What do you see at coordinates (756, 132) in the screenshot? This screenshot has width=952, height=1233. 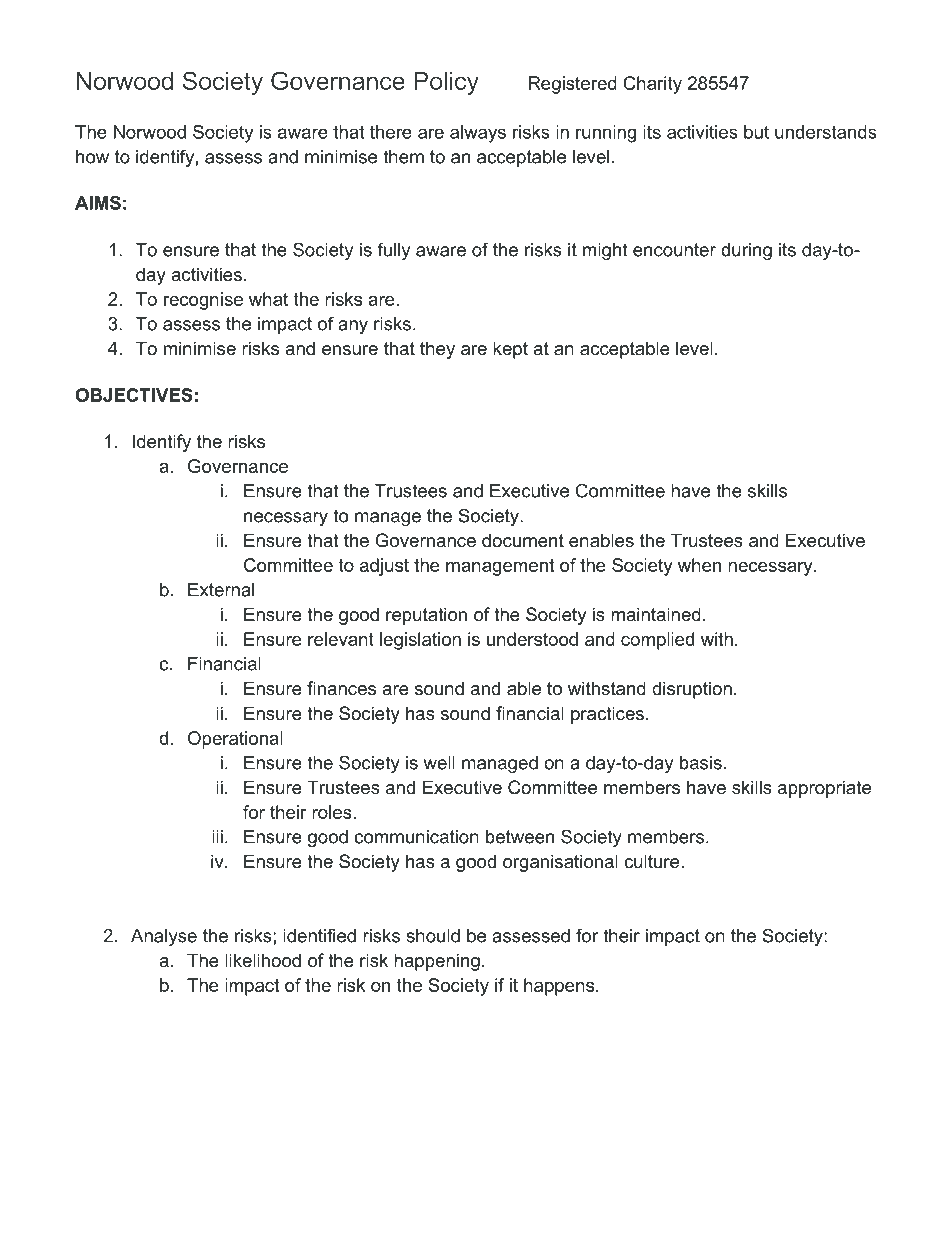 I see `but` at bounding box center [756, 132].
